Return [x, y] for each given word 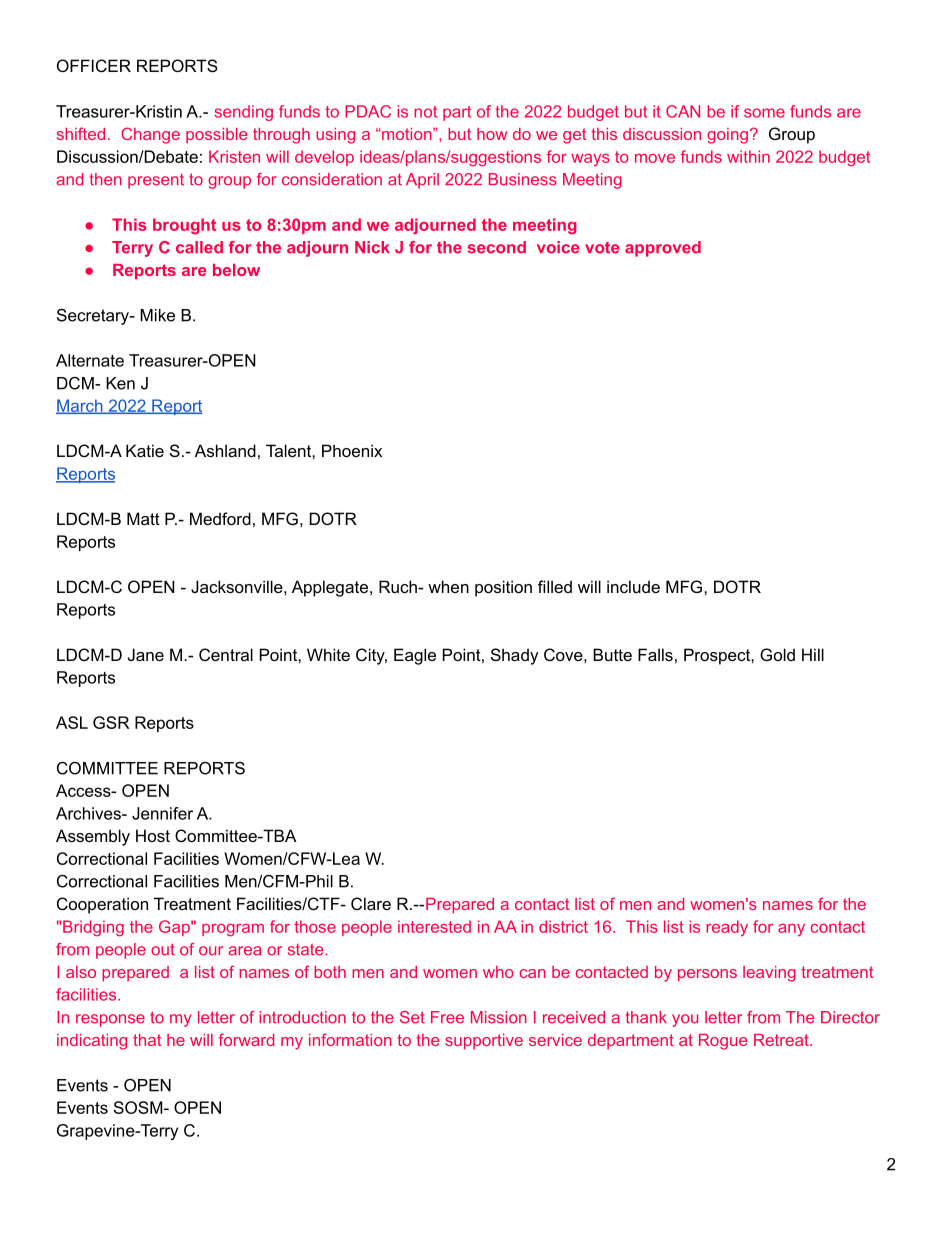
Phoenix [352, 450]
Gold [777, 654]
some [764, 113]
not [425, 112]
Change [150, 135]
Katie [145, 450]
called [199, 247]
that [147, 1040]
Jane [146, 654]
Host [153, 835]
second [497, 247]
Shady [515, 656]
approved [663, 249]
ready [727, 928]
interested [434, 926]
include [633, 586]
